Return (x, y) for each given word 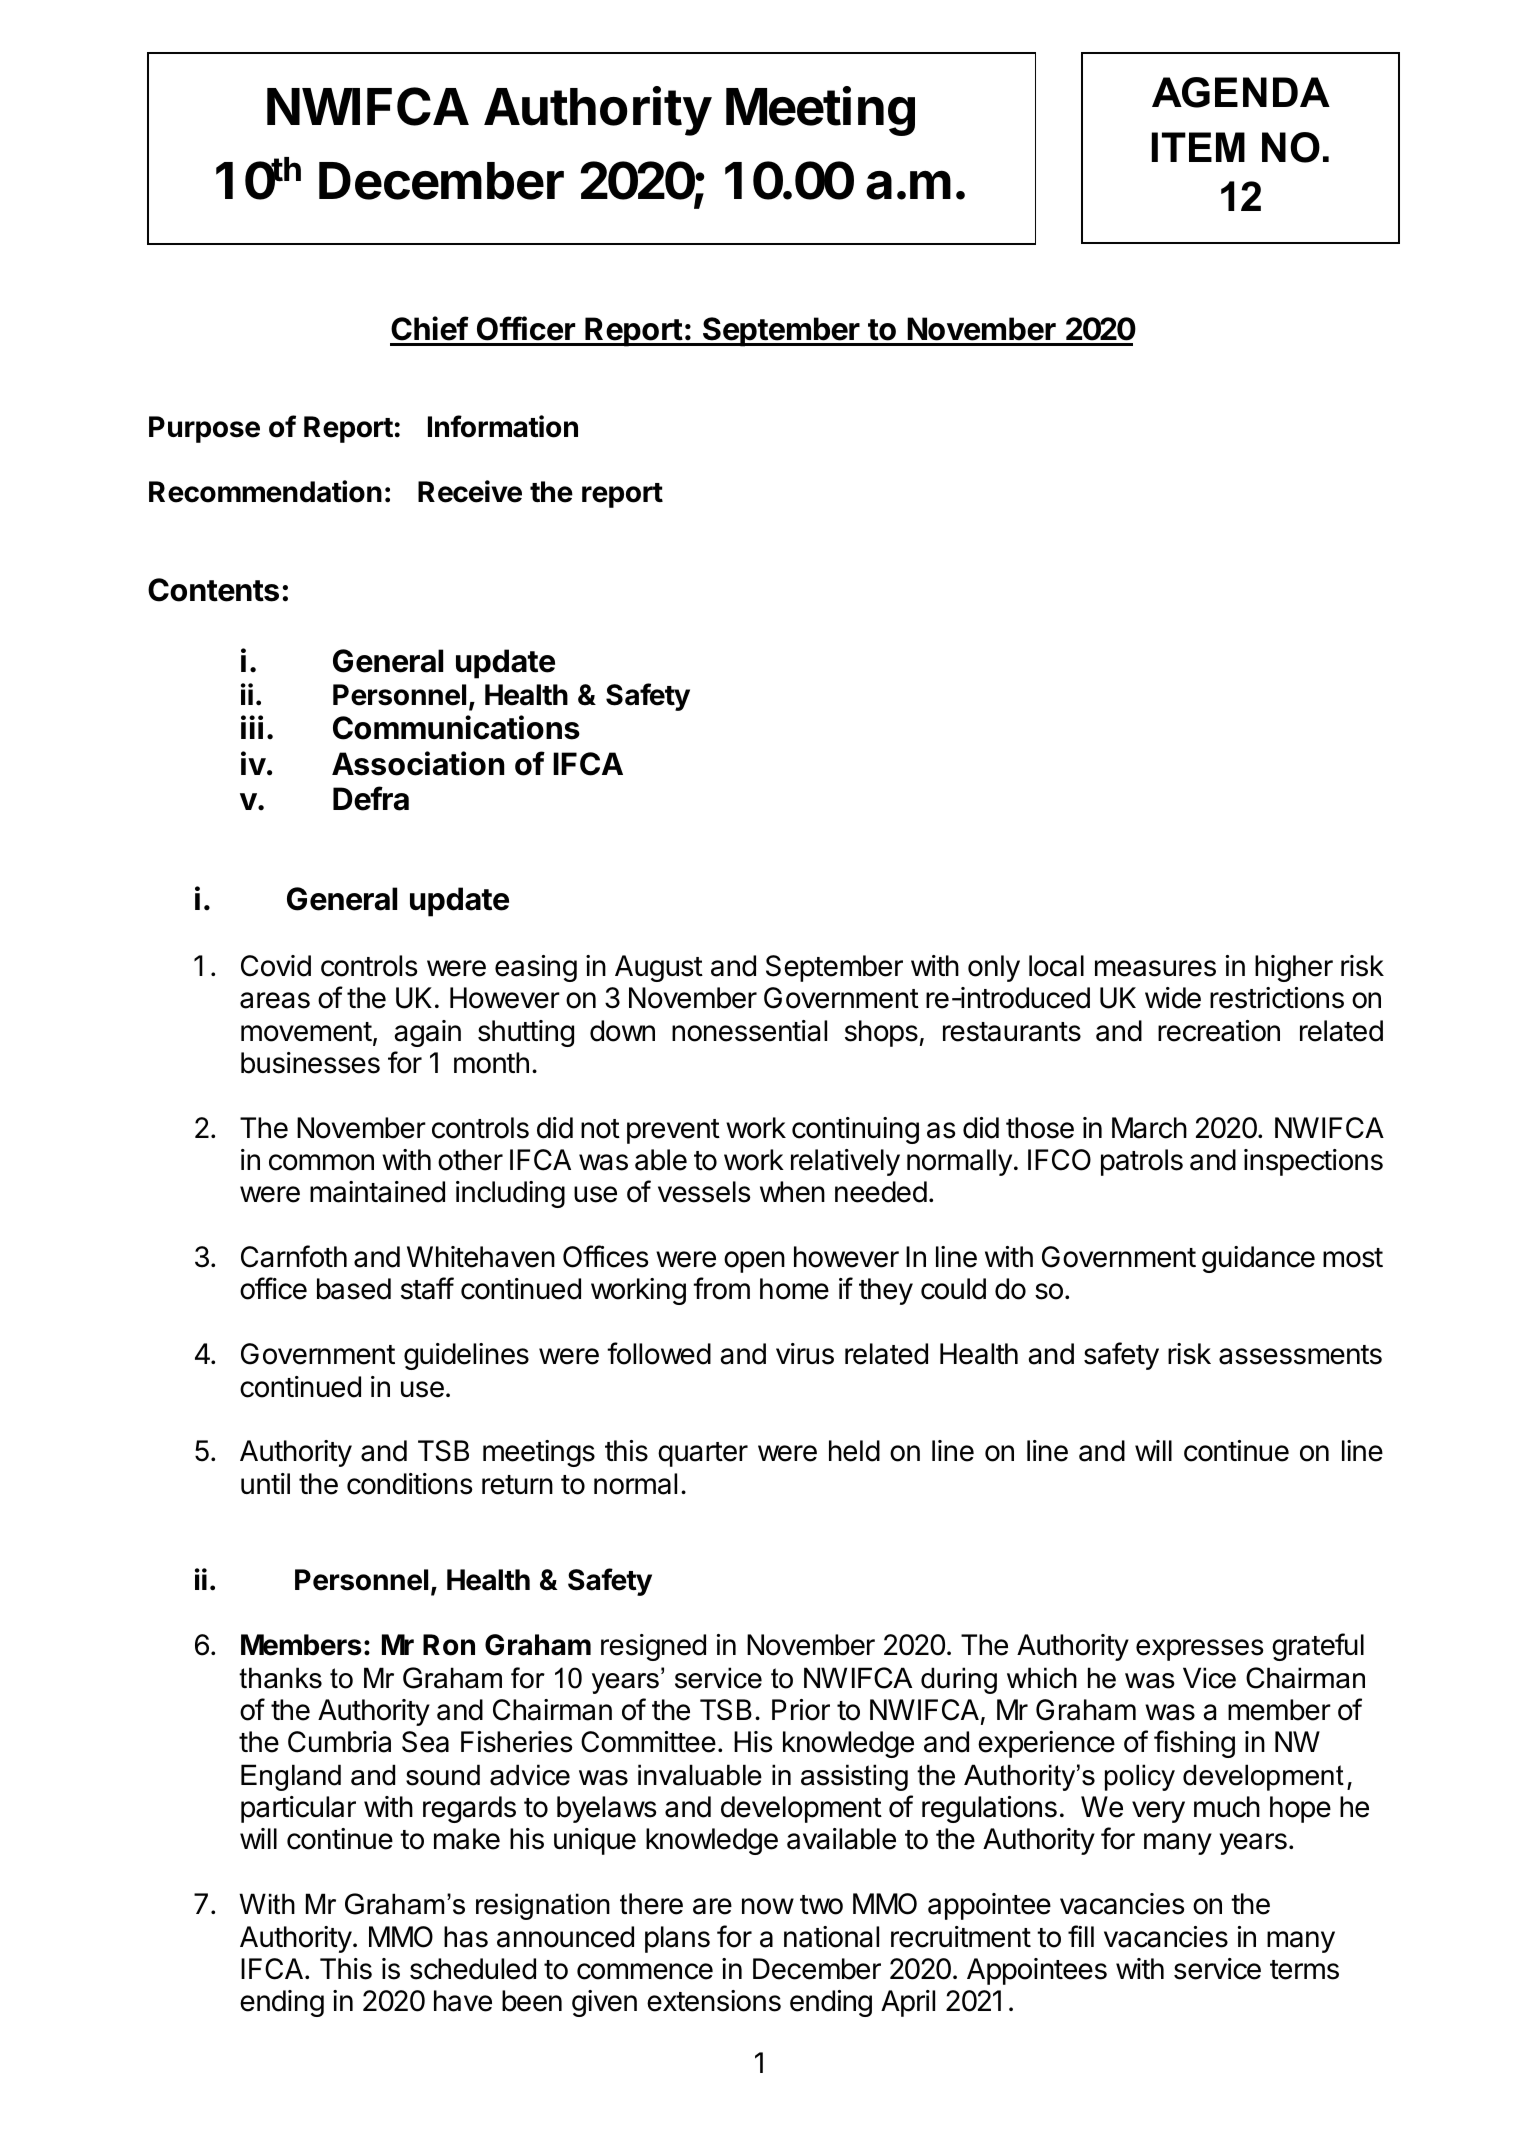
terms (1304, 1970)
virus (805, 1354)
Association (418, 763)
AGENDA (1241, 92)
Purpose (204, 429)
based (354, 1289)
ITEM (1198, 147)
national (831, 1937)
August (659, 968)
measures (1155, 968)
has (466, 1937)
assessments (1300, 1355)
